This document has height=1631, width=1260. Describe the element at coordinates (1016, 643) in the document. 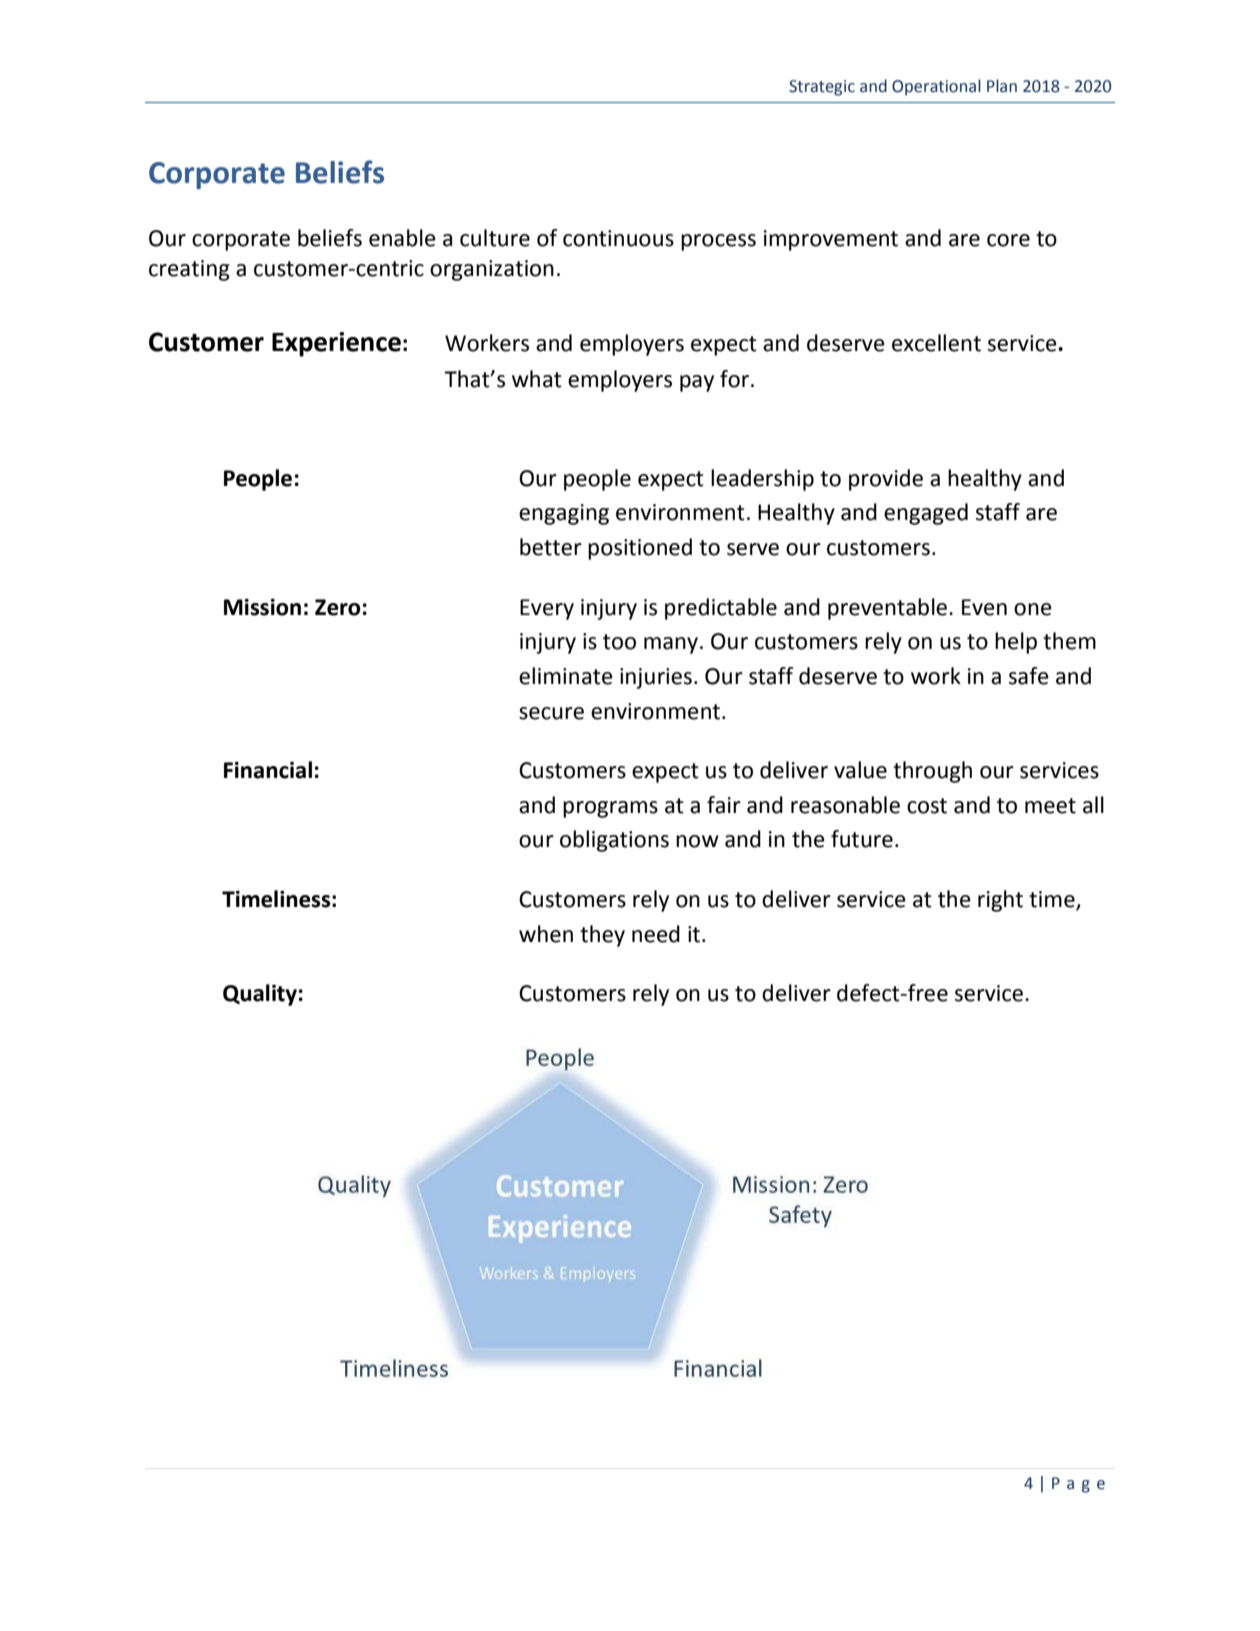

I see `help` at that location.
